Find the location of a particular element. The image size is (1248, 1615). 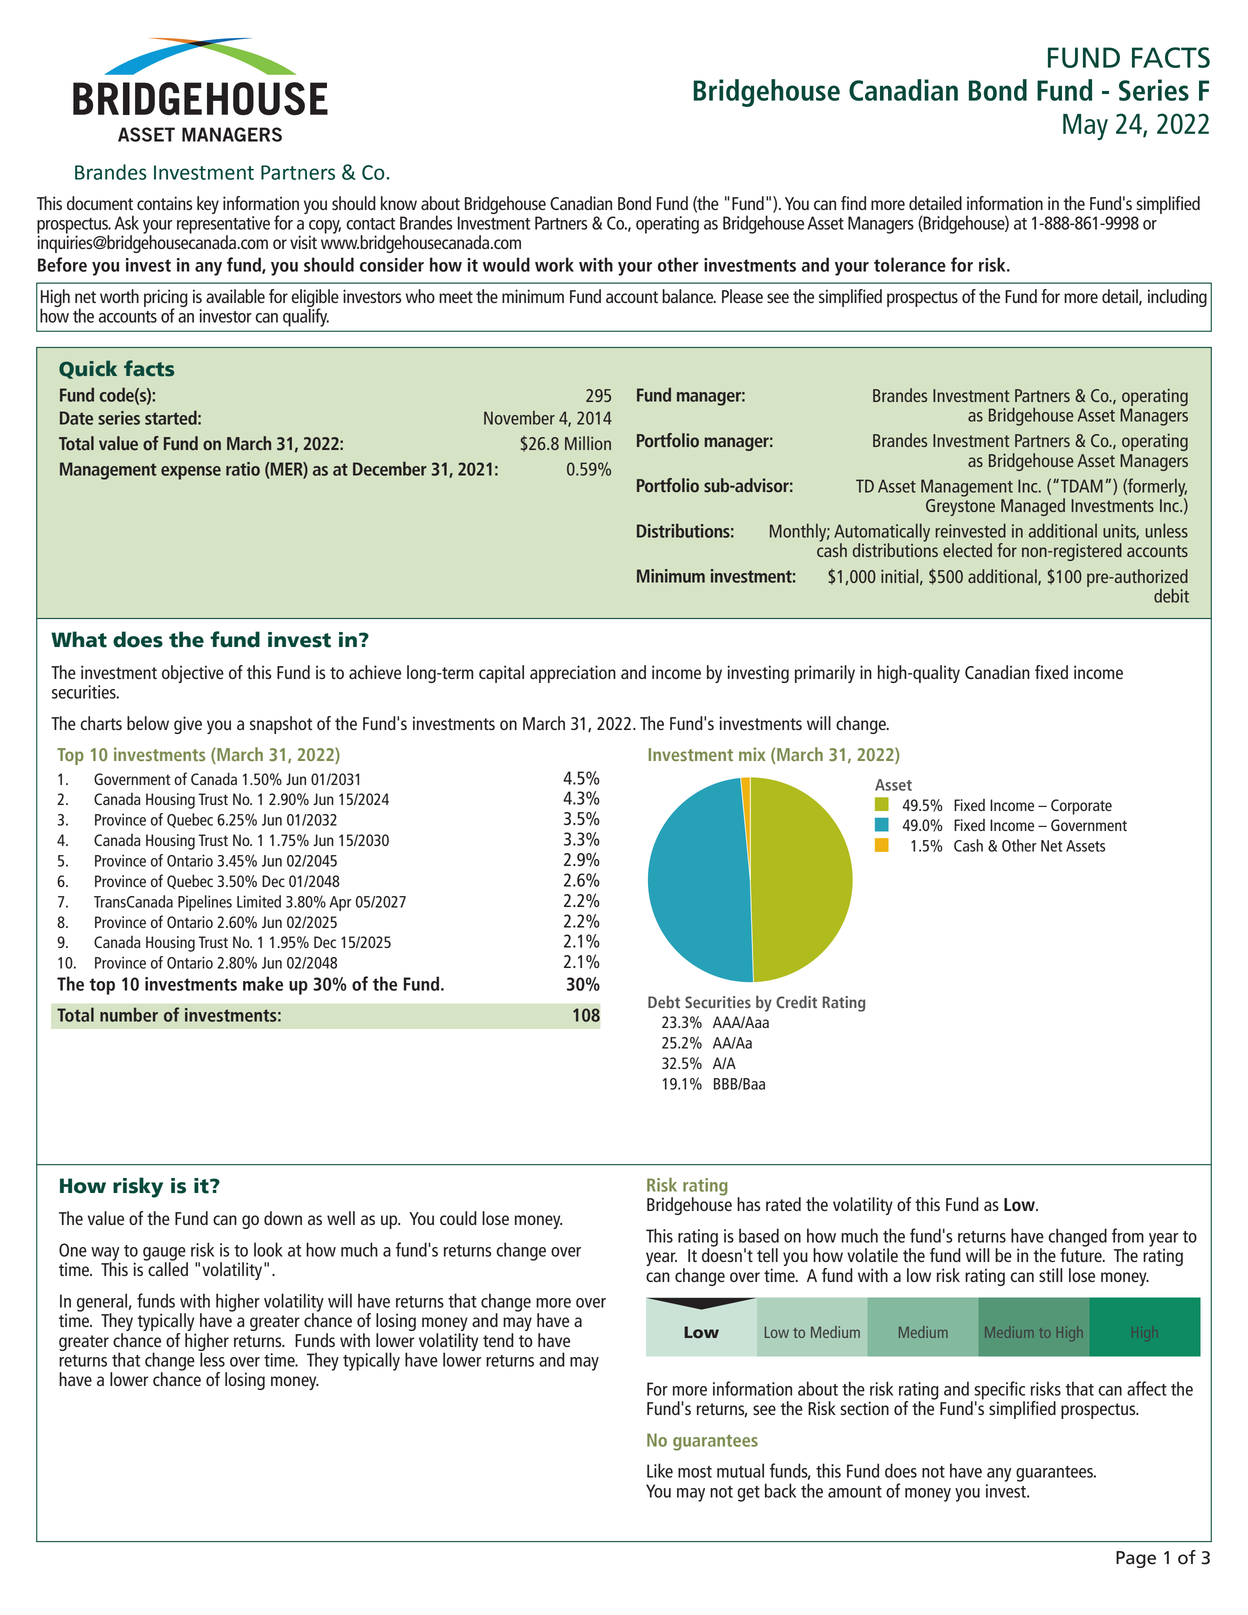

Corporate is located at coordinates (1081, 807).
